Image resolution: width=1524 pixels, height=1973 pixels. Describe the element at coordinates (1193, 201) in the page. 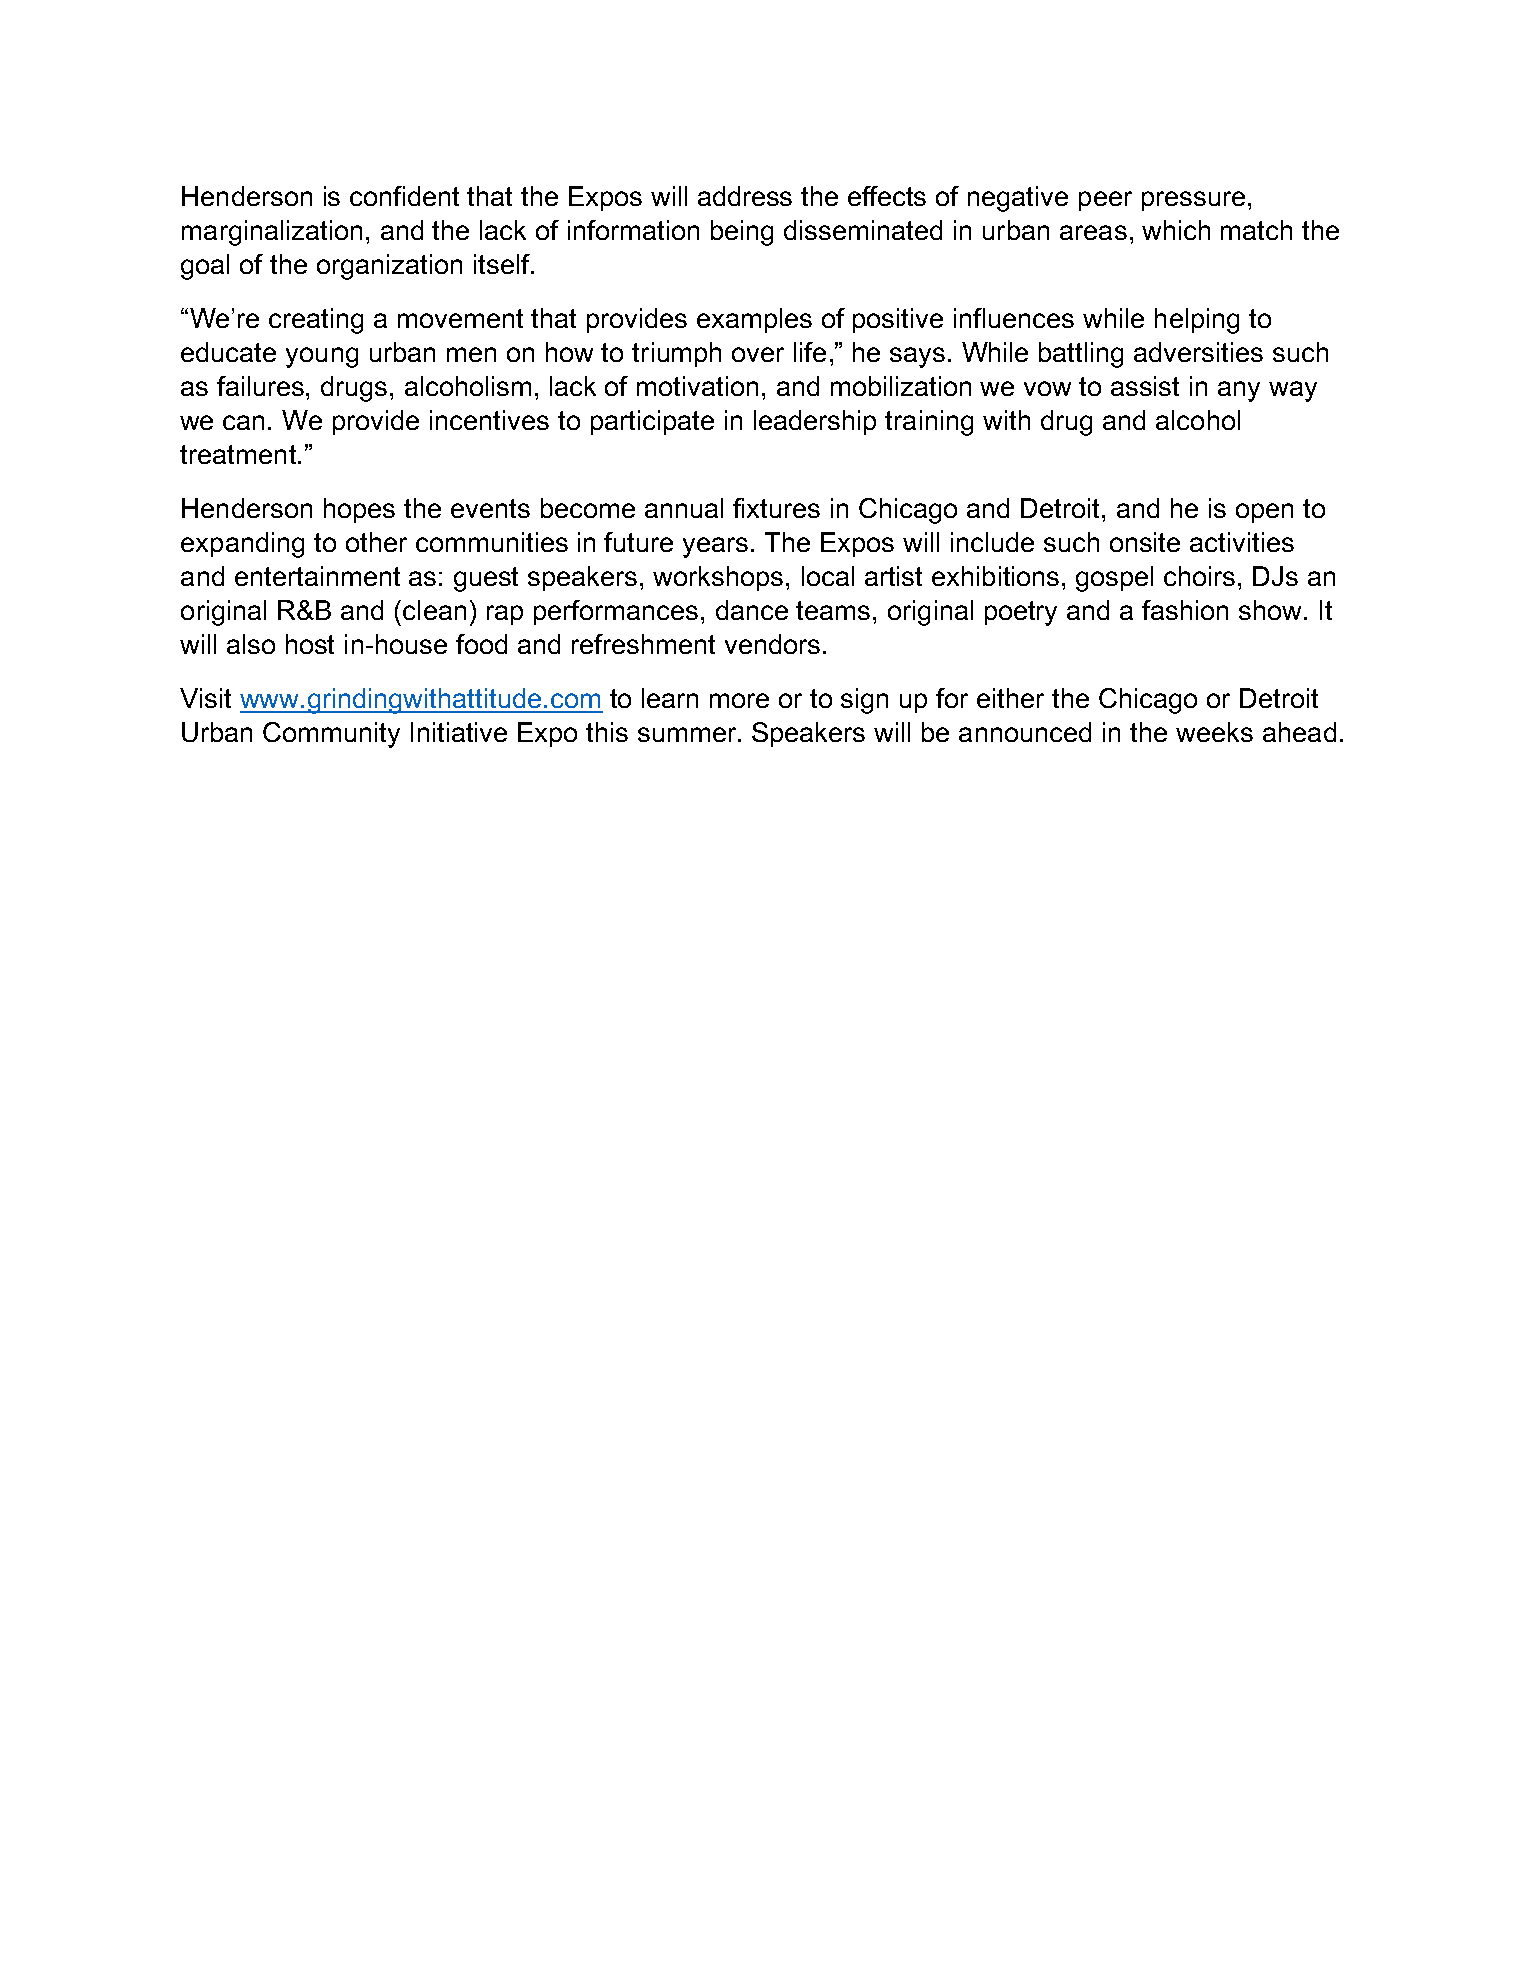

I see `pressure` at that location.
